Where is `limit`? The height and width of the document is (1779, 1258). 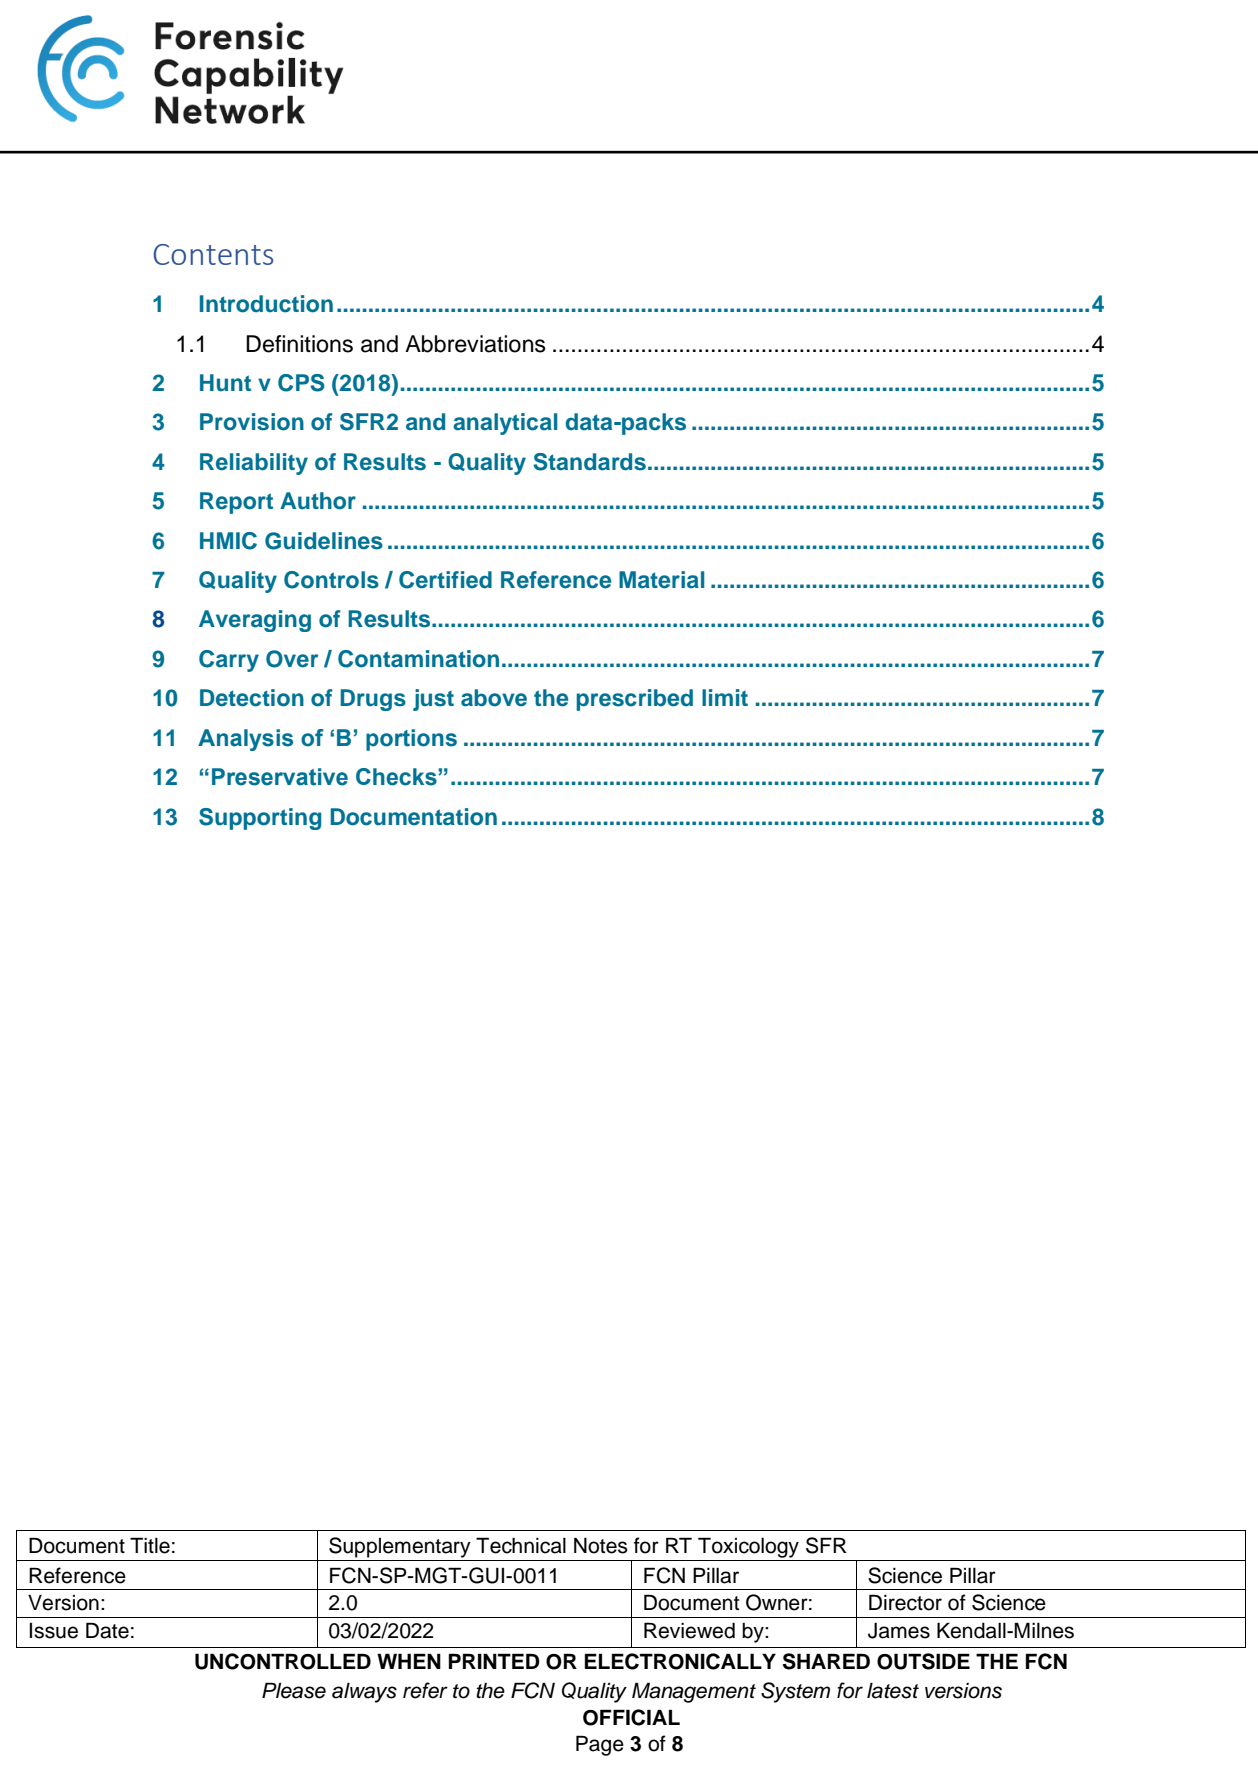 limit is located at coordinates (725, 697).
